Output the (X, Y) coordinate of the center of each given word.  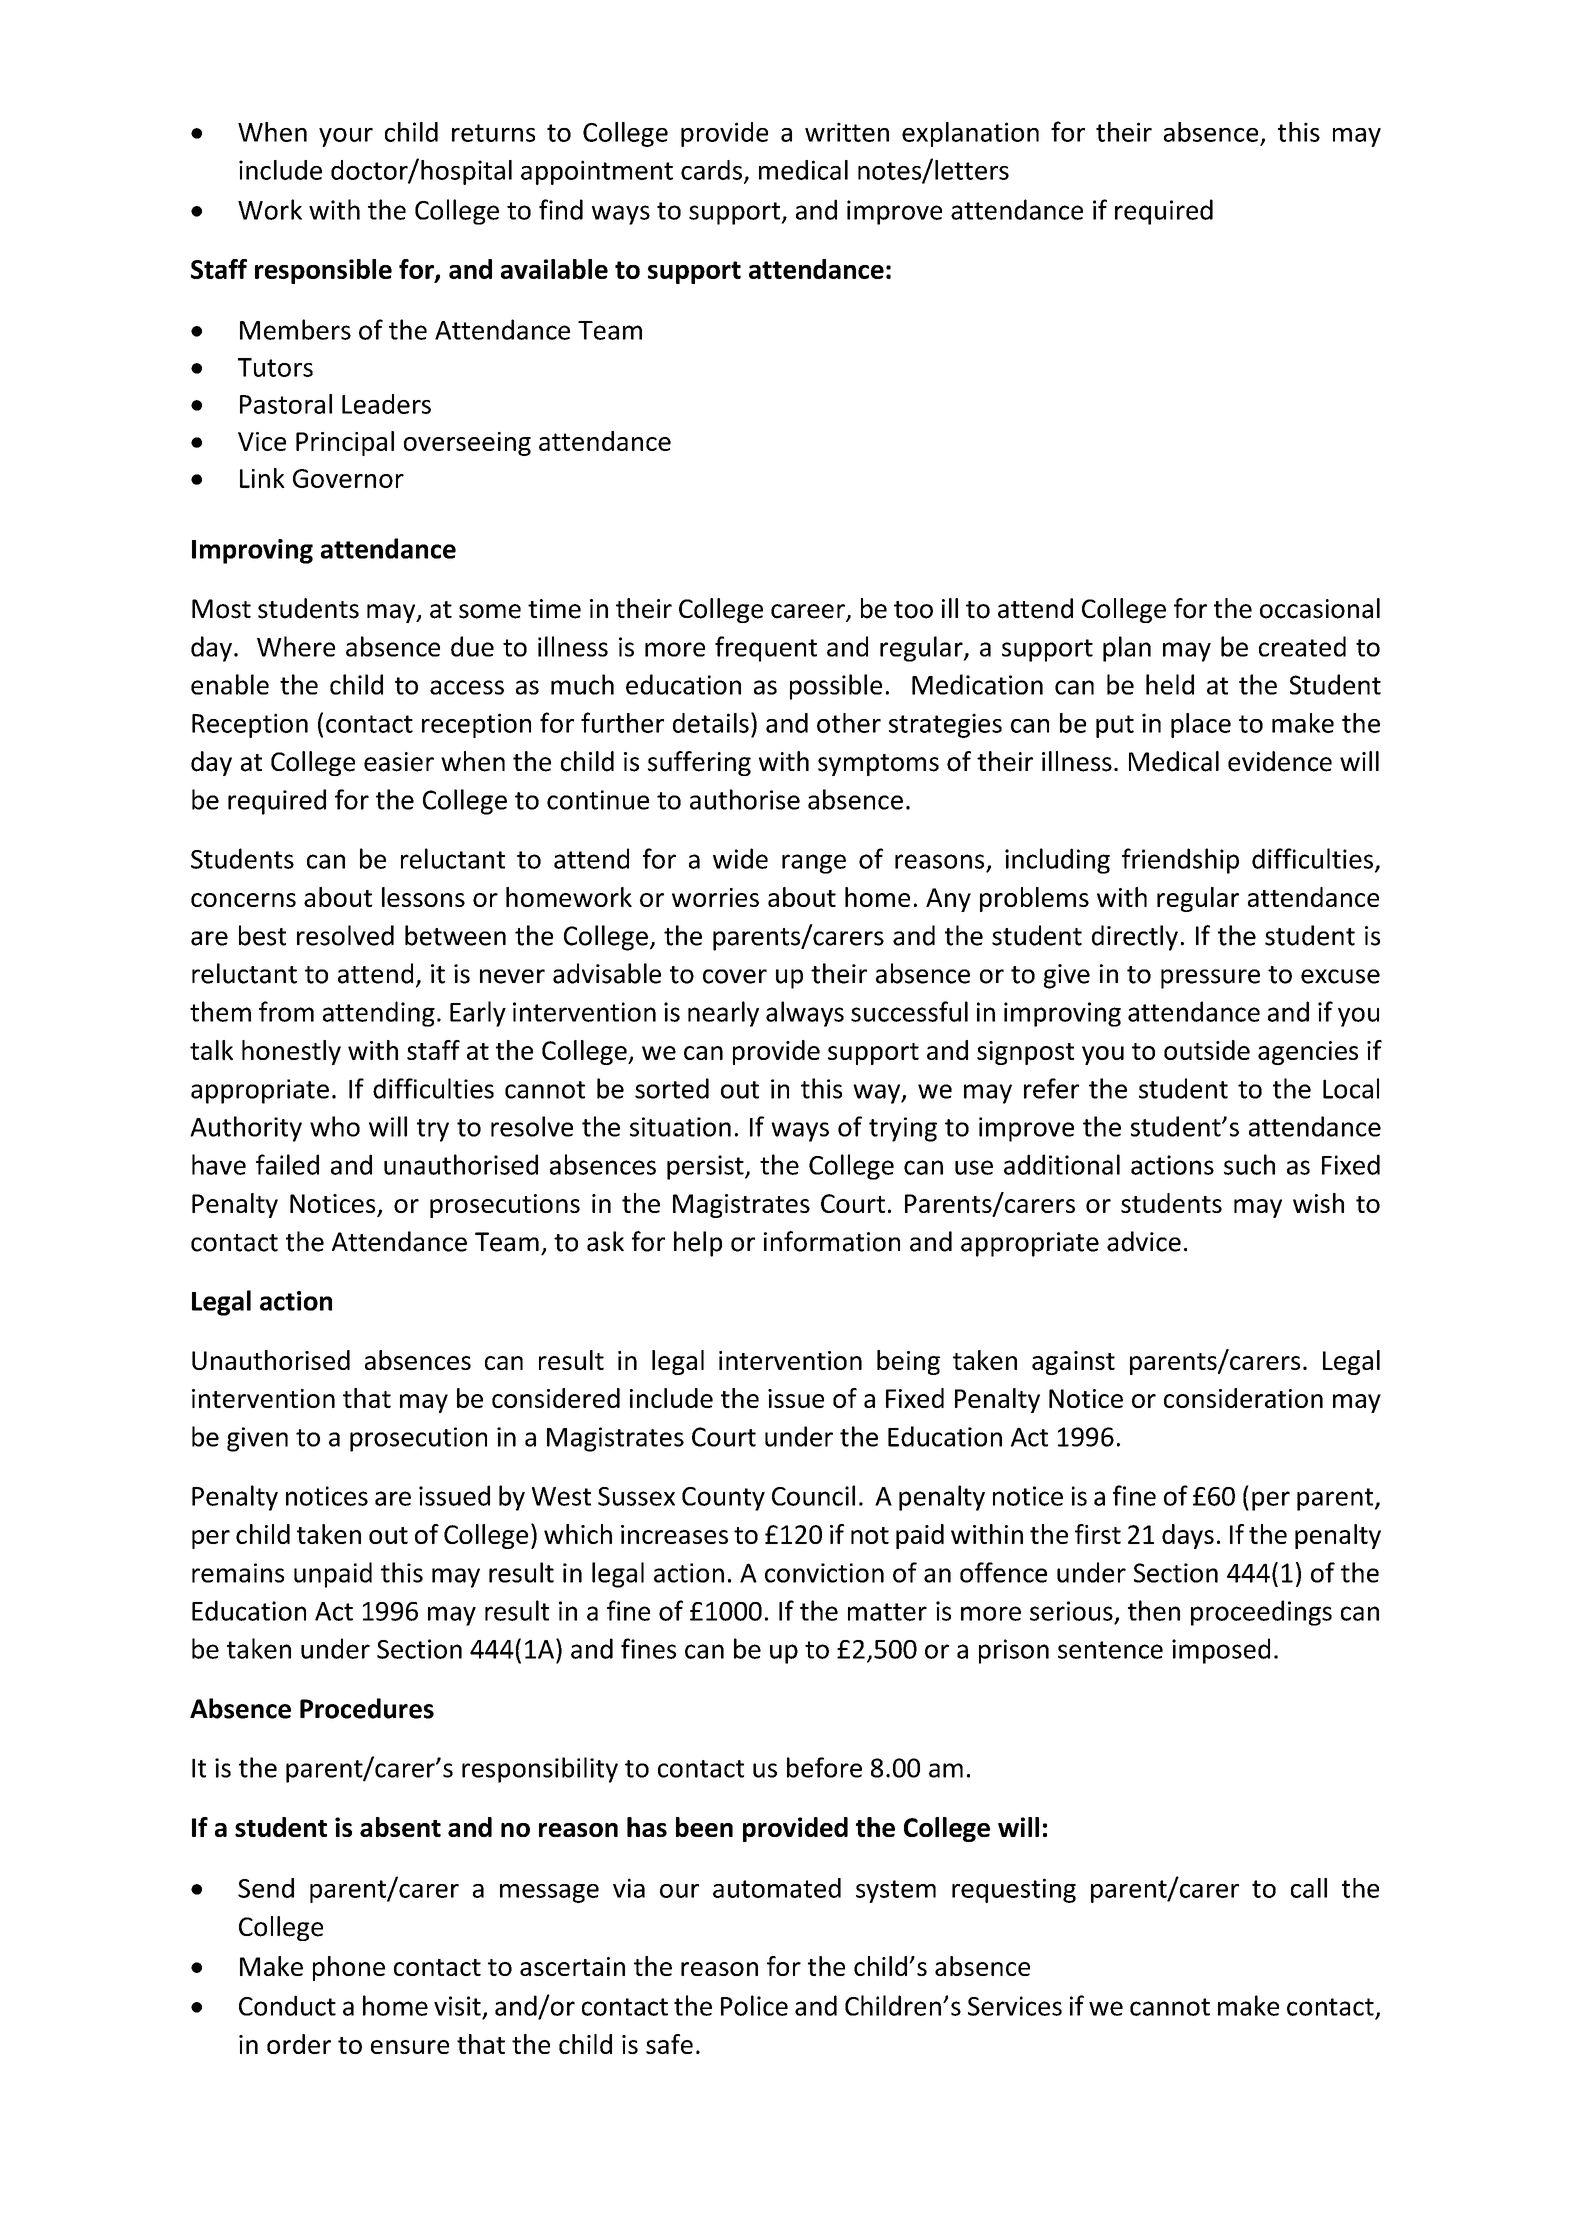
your (346, 137)
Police (754, 2005)
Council (813, 1495)
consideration (1243, 1398)
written (847, 132)
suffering (699, 763)
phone (349, 1968)
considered (556, 1398)
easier (399, 762)
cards (711, 170)
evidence (1280, 761)
